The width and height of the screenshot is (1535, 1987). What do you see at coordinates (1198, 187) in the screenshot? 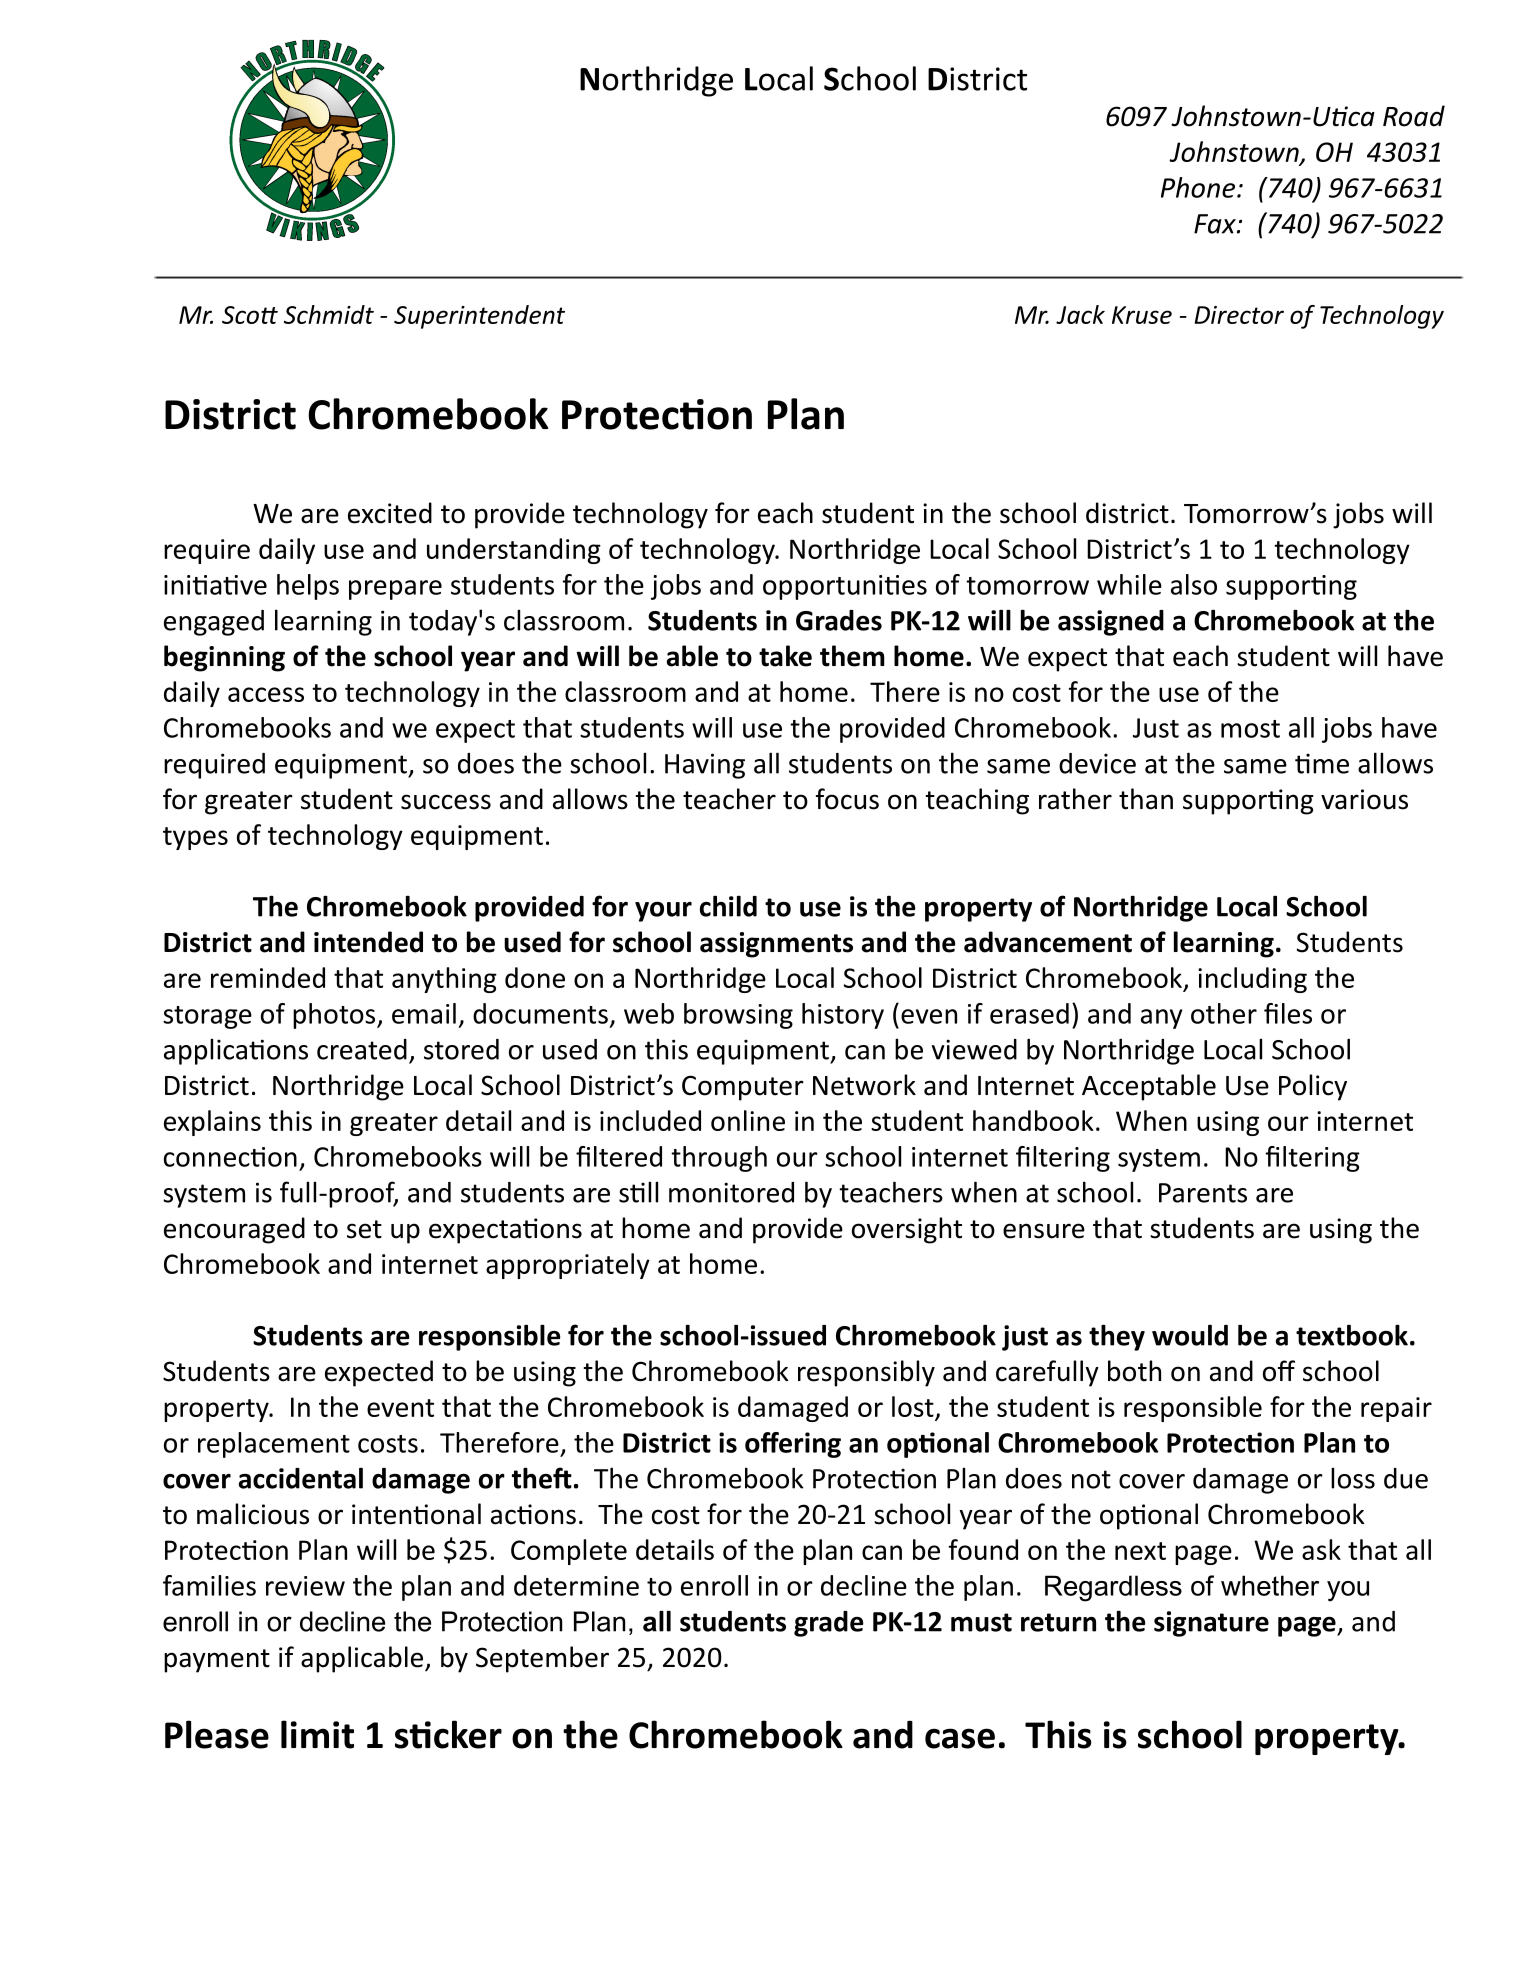
I see `Phone` at bounding box center [1198, 187].
